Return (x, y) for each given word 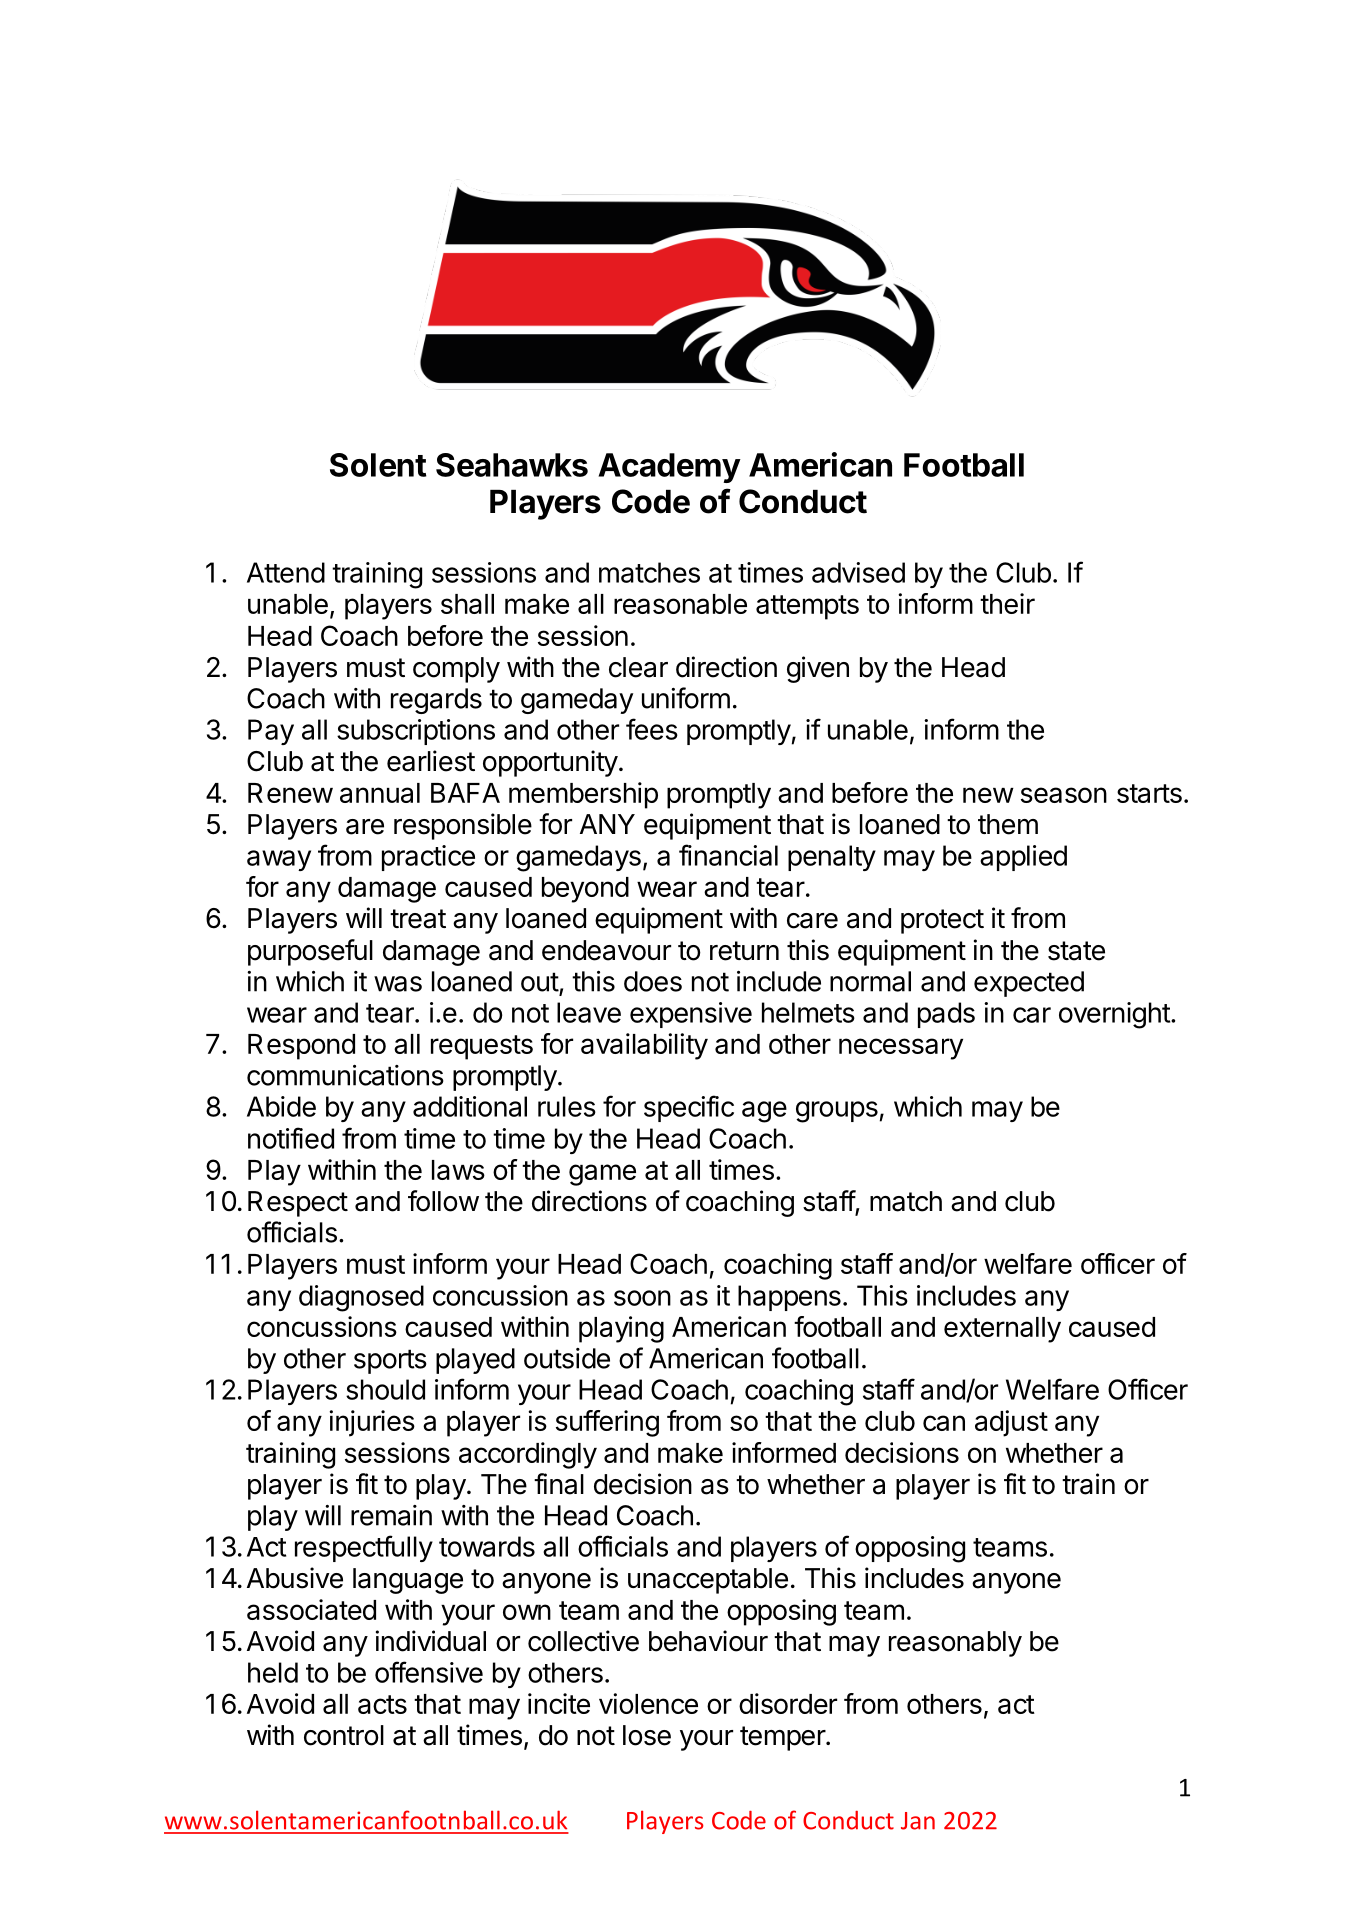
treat (418, 919)
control (344, 1735)
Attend (286, 572)
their (1007, 603)
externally (1002, 1330)
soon (642, 1298)
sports (390, 1361)
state (1076, 951)
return (744, 951)
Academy (669, 468)
